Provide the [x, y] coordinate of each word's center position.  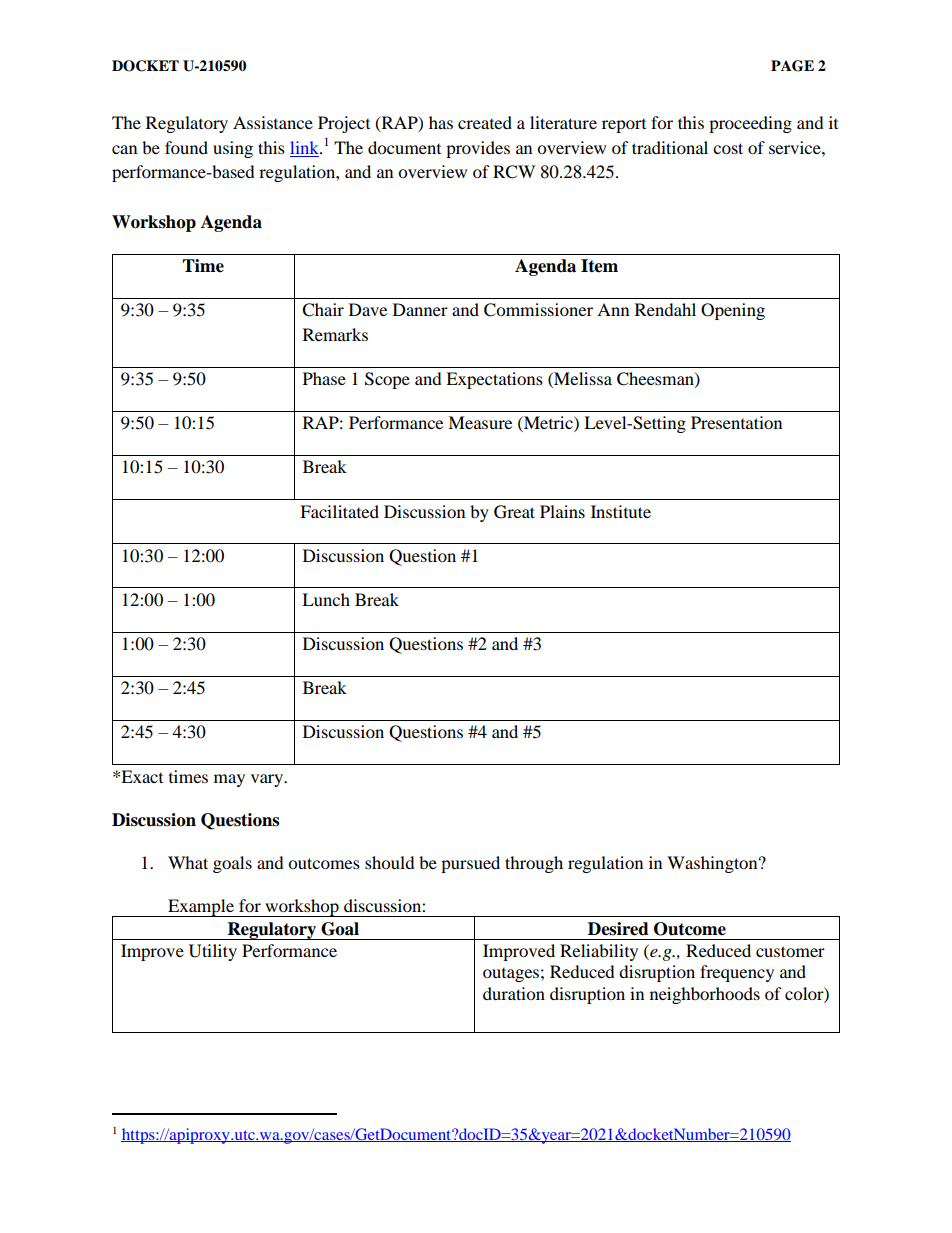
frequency [737, 973]
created [485, 122]
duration [514, 993]
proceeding [750, 124]
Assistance [273, 122]
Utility [213, 952]
